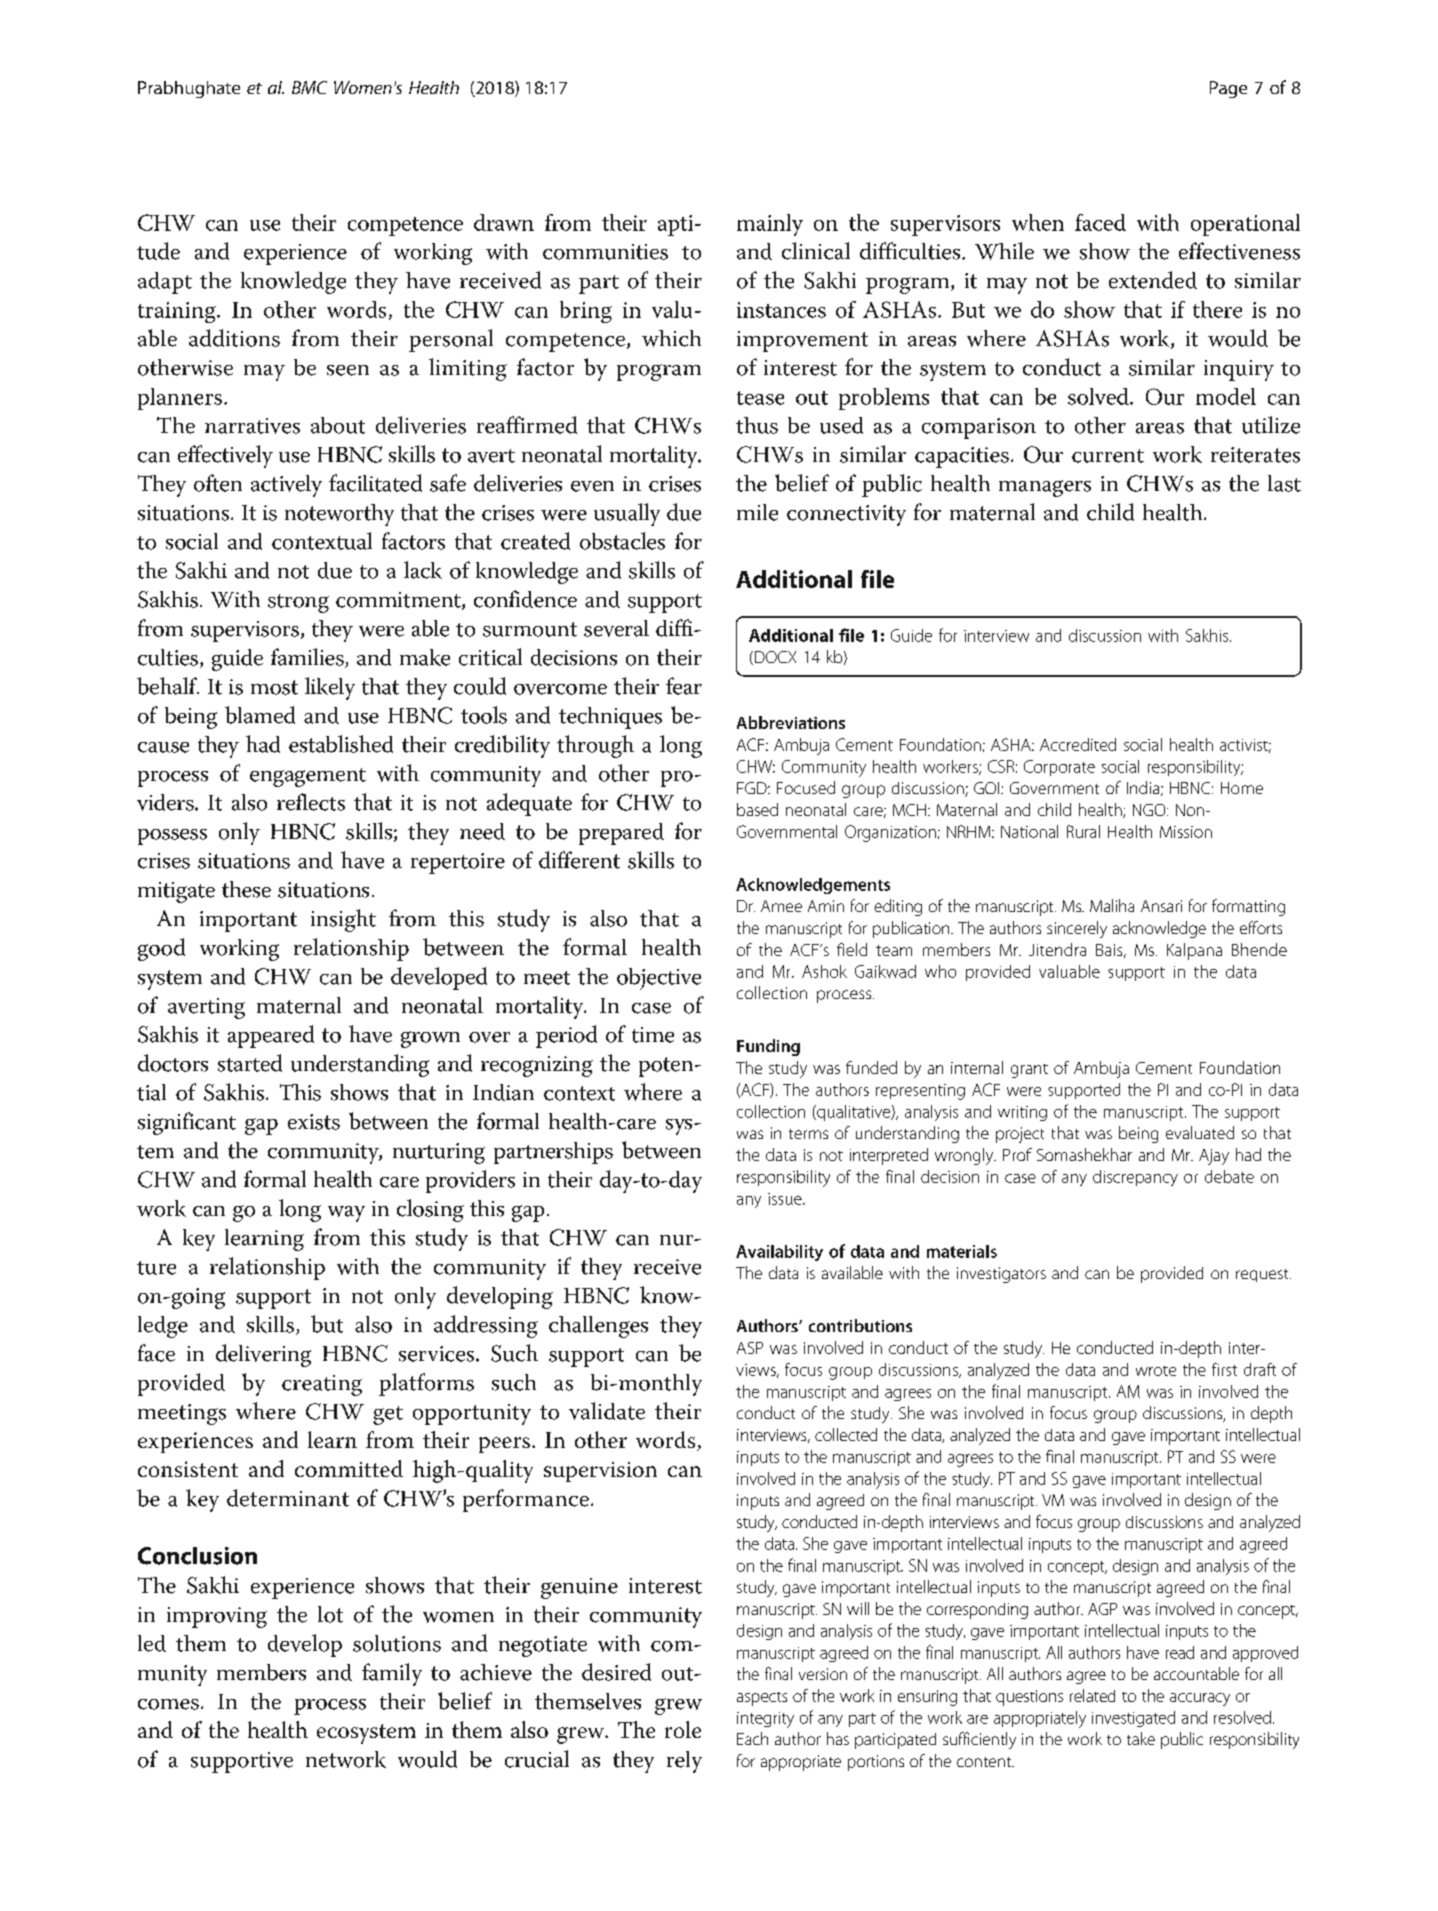 The height and width of the screenshot is (1911, 1438). What do you see at coordinates (1161, 906) in the screenshot?
I see `Ansari` at bounding box center [1161, 906].
